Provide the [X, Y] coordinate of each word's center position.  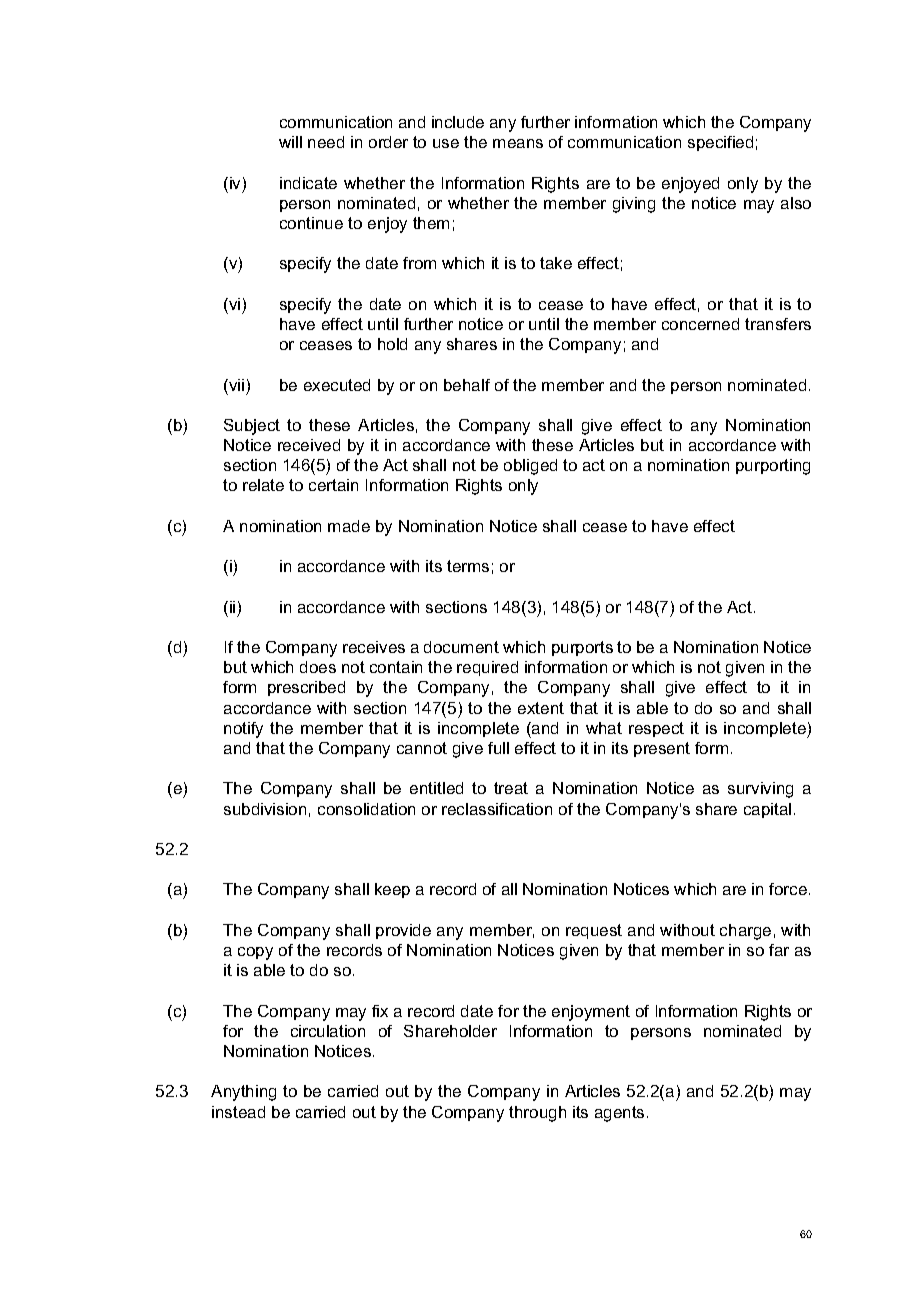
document [461, 647]
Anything [243, 1093]
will [290, 142]
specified [720, 143]
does [318, 667]
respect [656, 729]
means [518, 143]
